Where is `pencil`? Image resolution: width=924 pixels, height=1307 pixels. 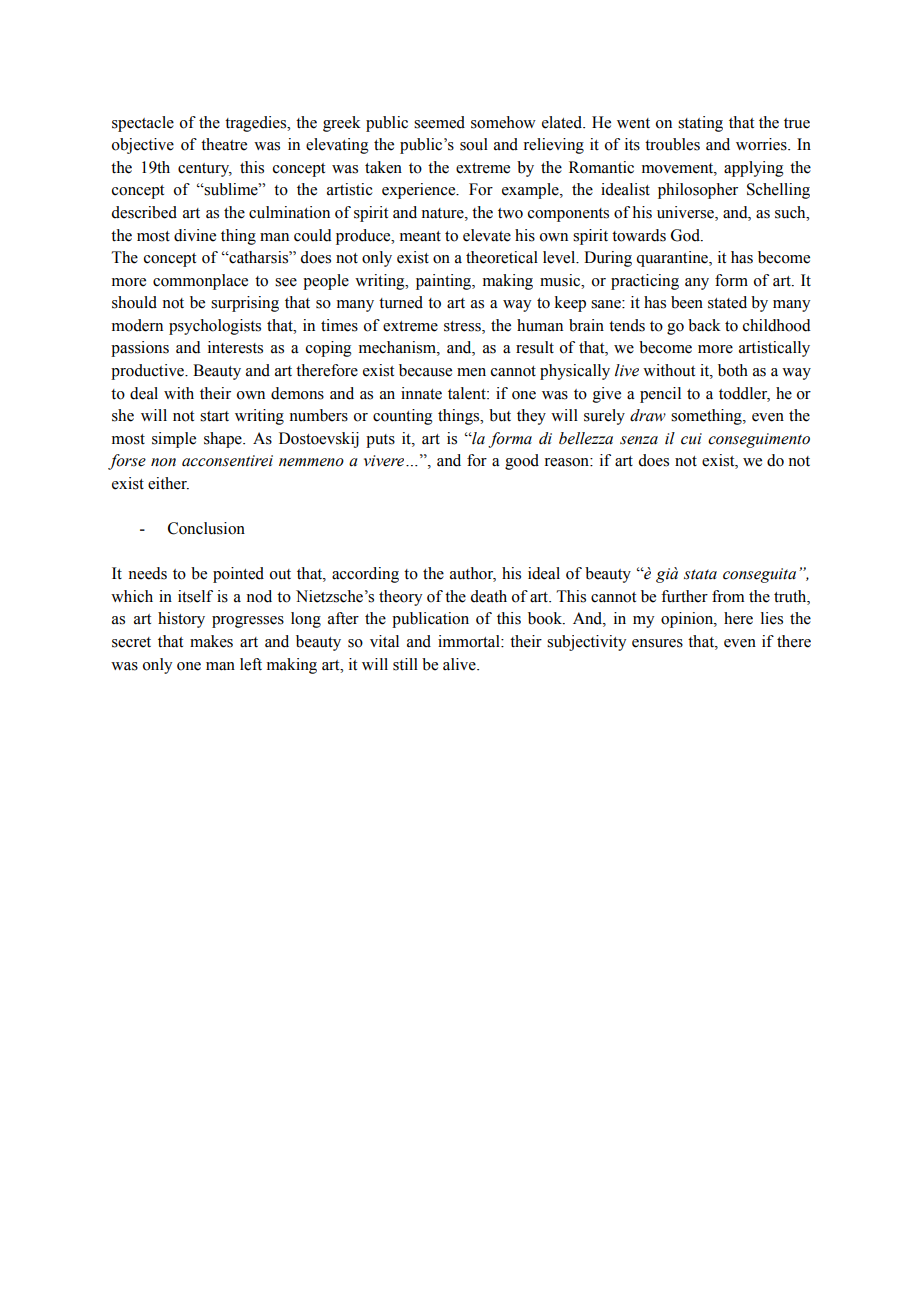 pencil is located at coordinates (660, 395).
